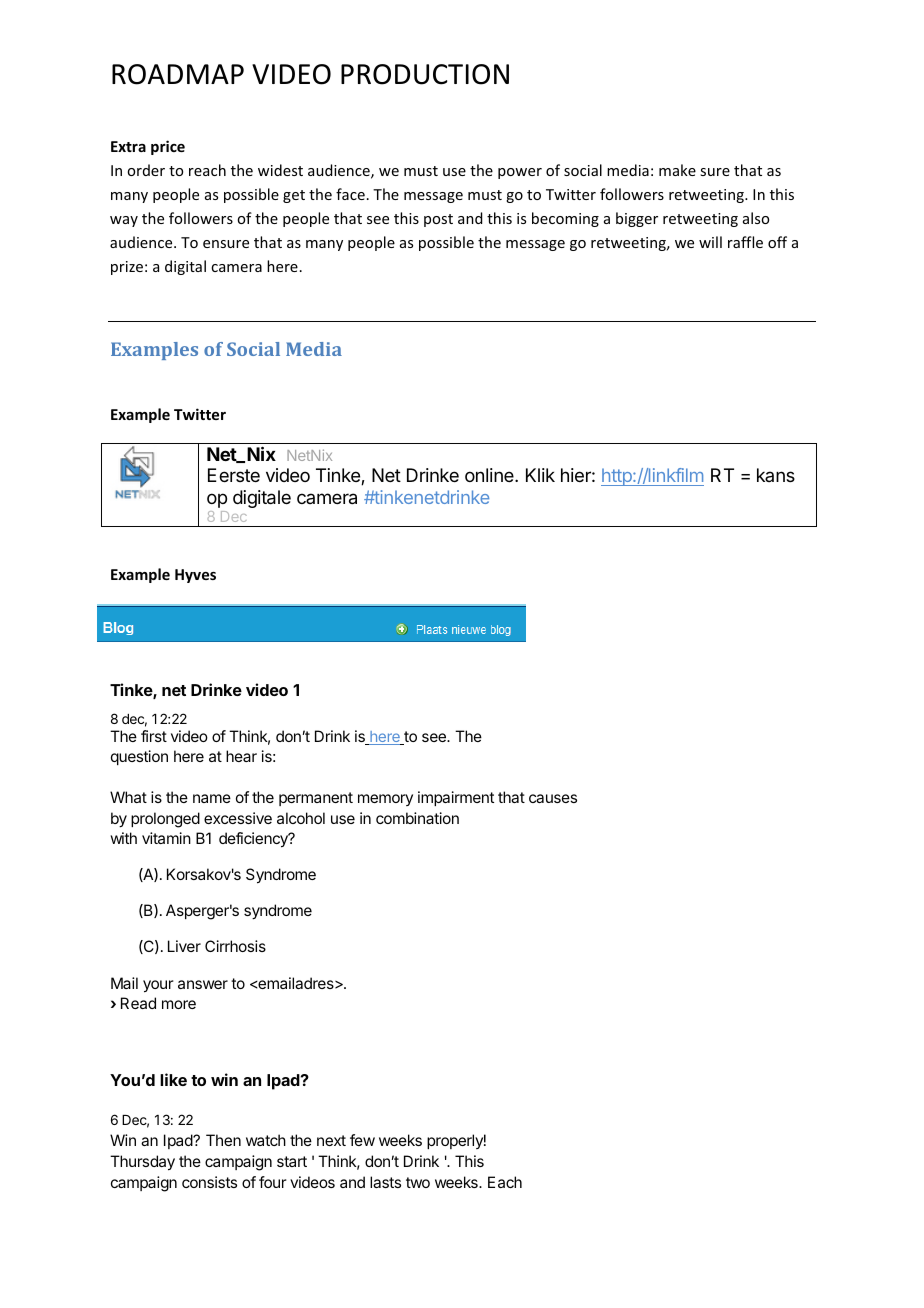 The image size is (924, 1308). I want to click on Liver, so click(184, 946).
